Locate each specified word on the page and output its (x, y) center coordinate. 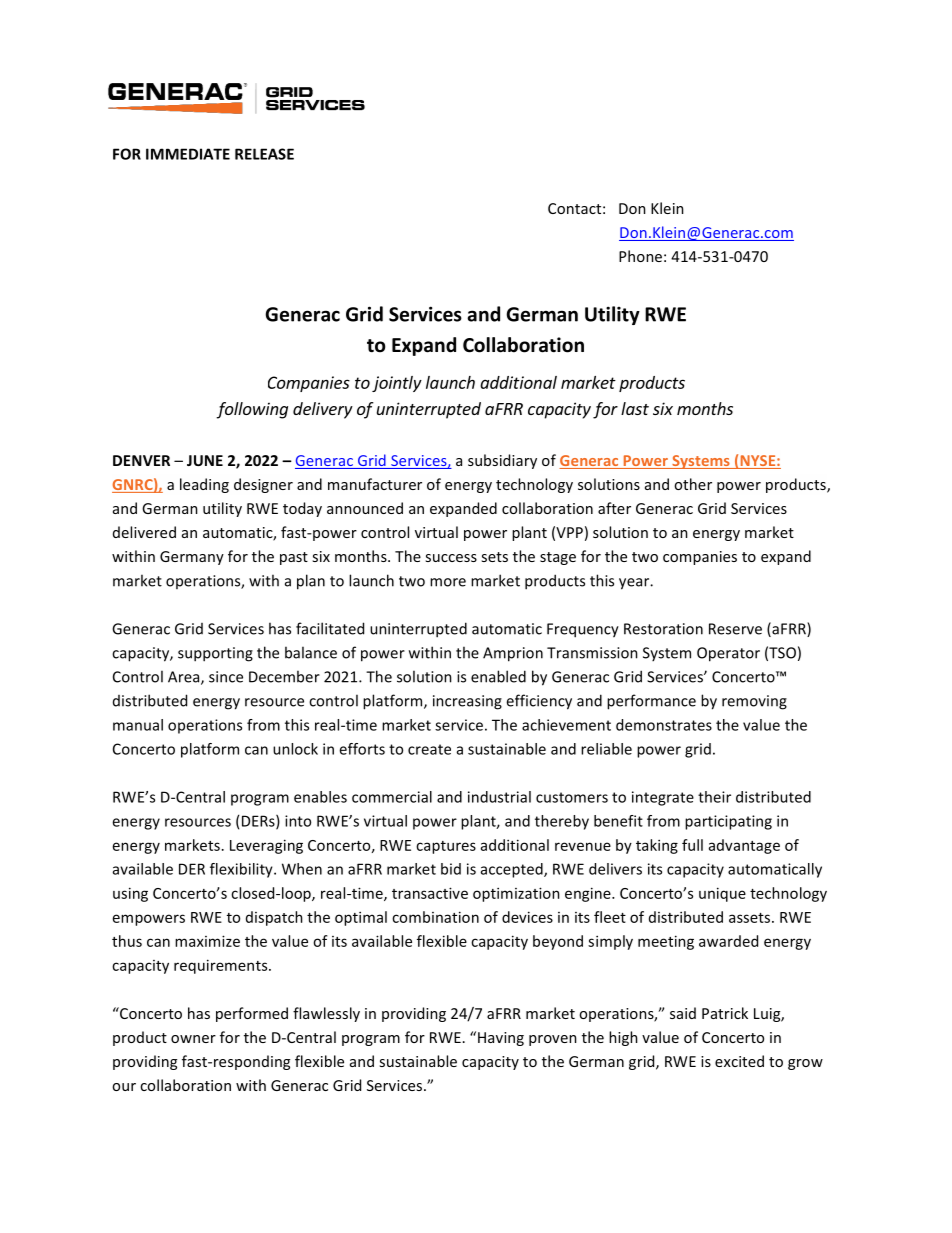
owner (193, 1039)
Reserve (735, 629)
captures (446, 847)
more (448, 582)
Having (501, 1039)
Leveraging (266, 846)
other (693, 484)
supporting (215, 654)
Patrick (725, 1013)
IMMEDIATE (188, 154)
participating (728, 822)
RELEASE (264, 154)
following (252, 410)
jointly (397, 384)
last (635, 408)
